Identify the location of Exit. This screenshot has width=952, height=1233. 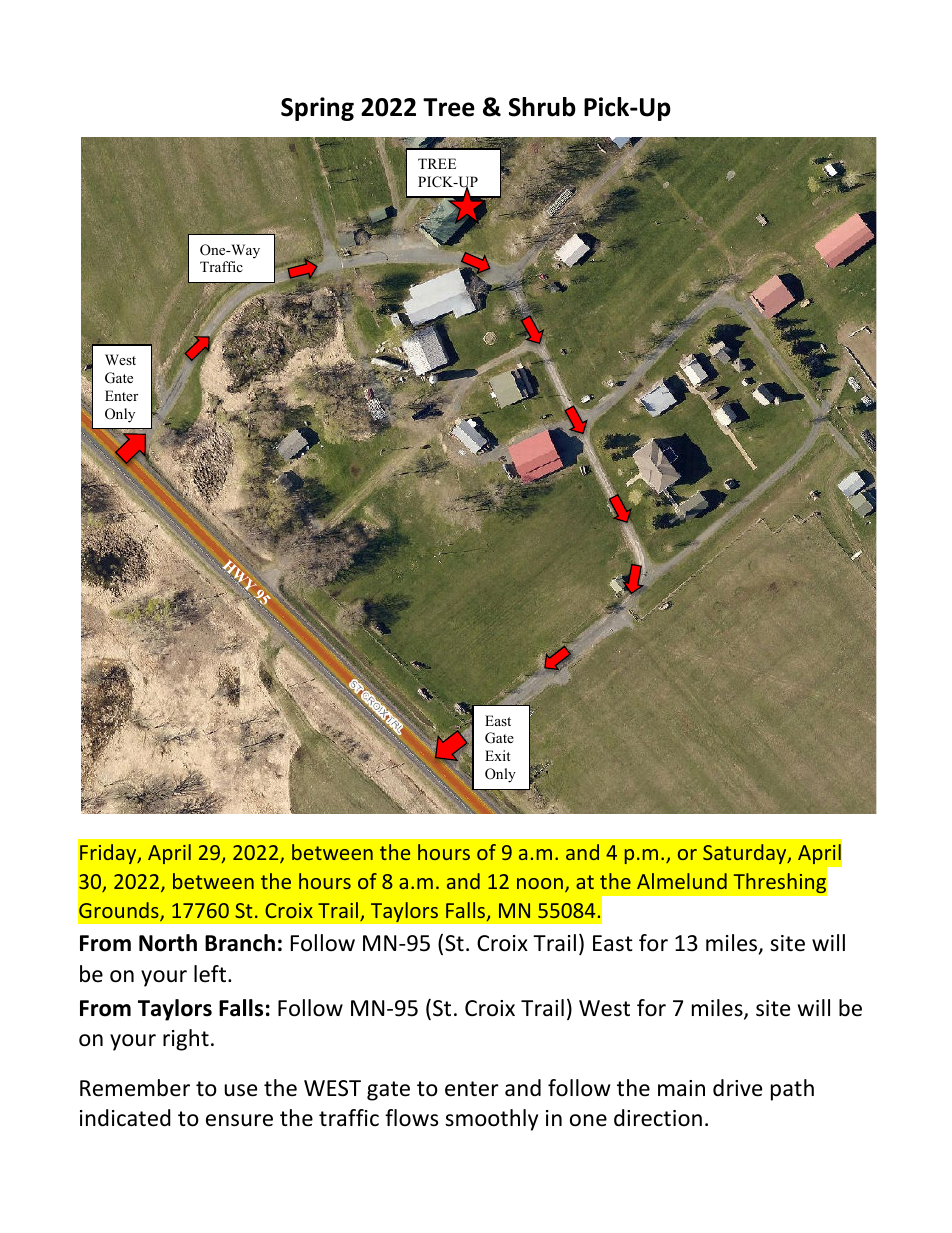
(497, 755).
